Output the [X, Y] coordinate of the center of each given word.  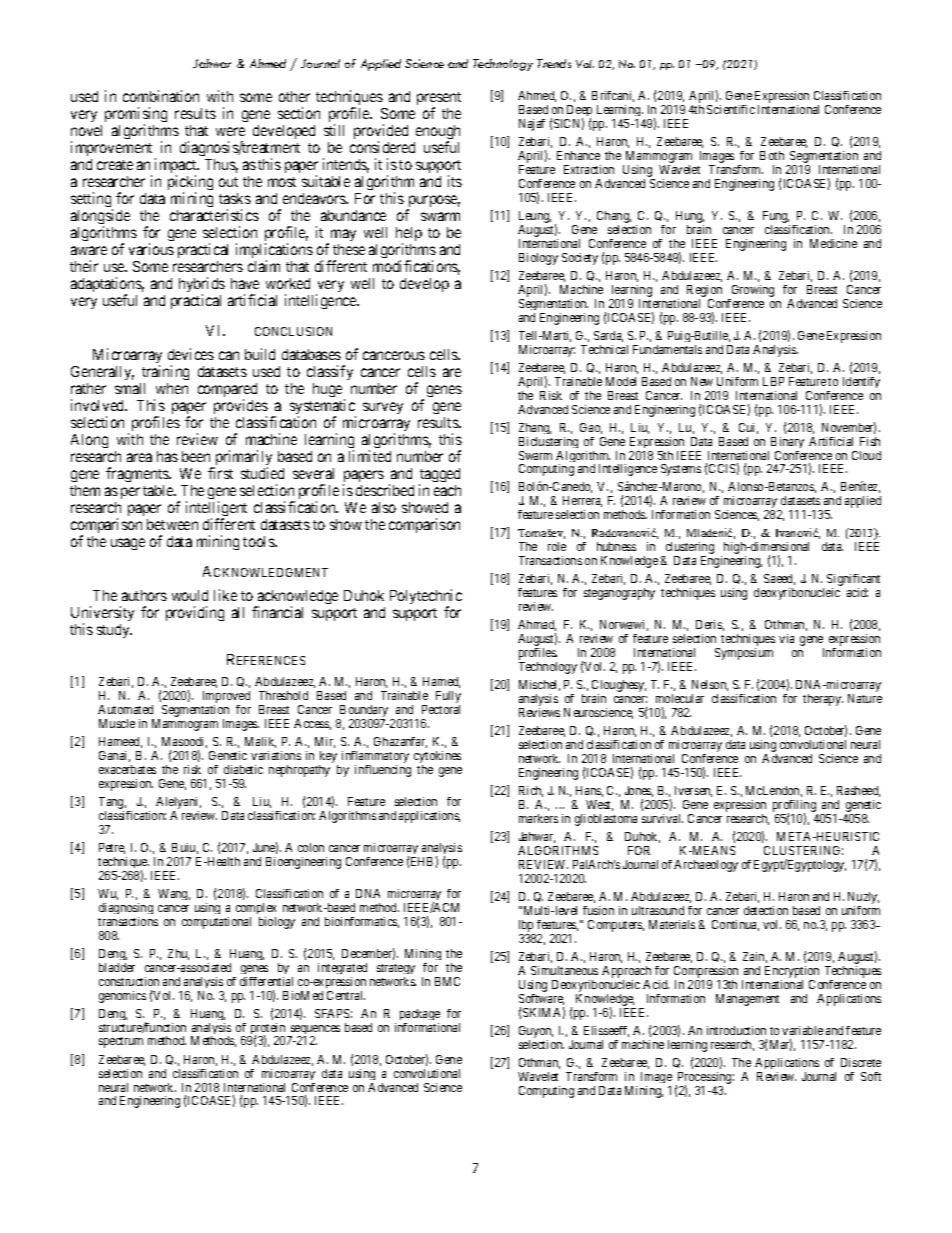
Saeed [779, 579]
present [439, 100]
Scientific [731, 109]
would [190, 595]
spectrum [121, 1042]
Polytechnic [426, 598]
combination [161, 96]
